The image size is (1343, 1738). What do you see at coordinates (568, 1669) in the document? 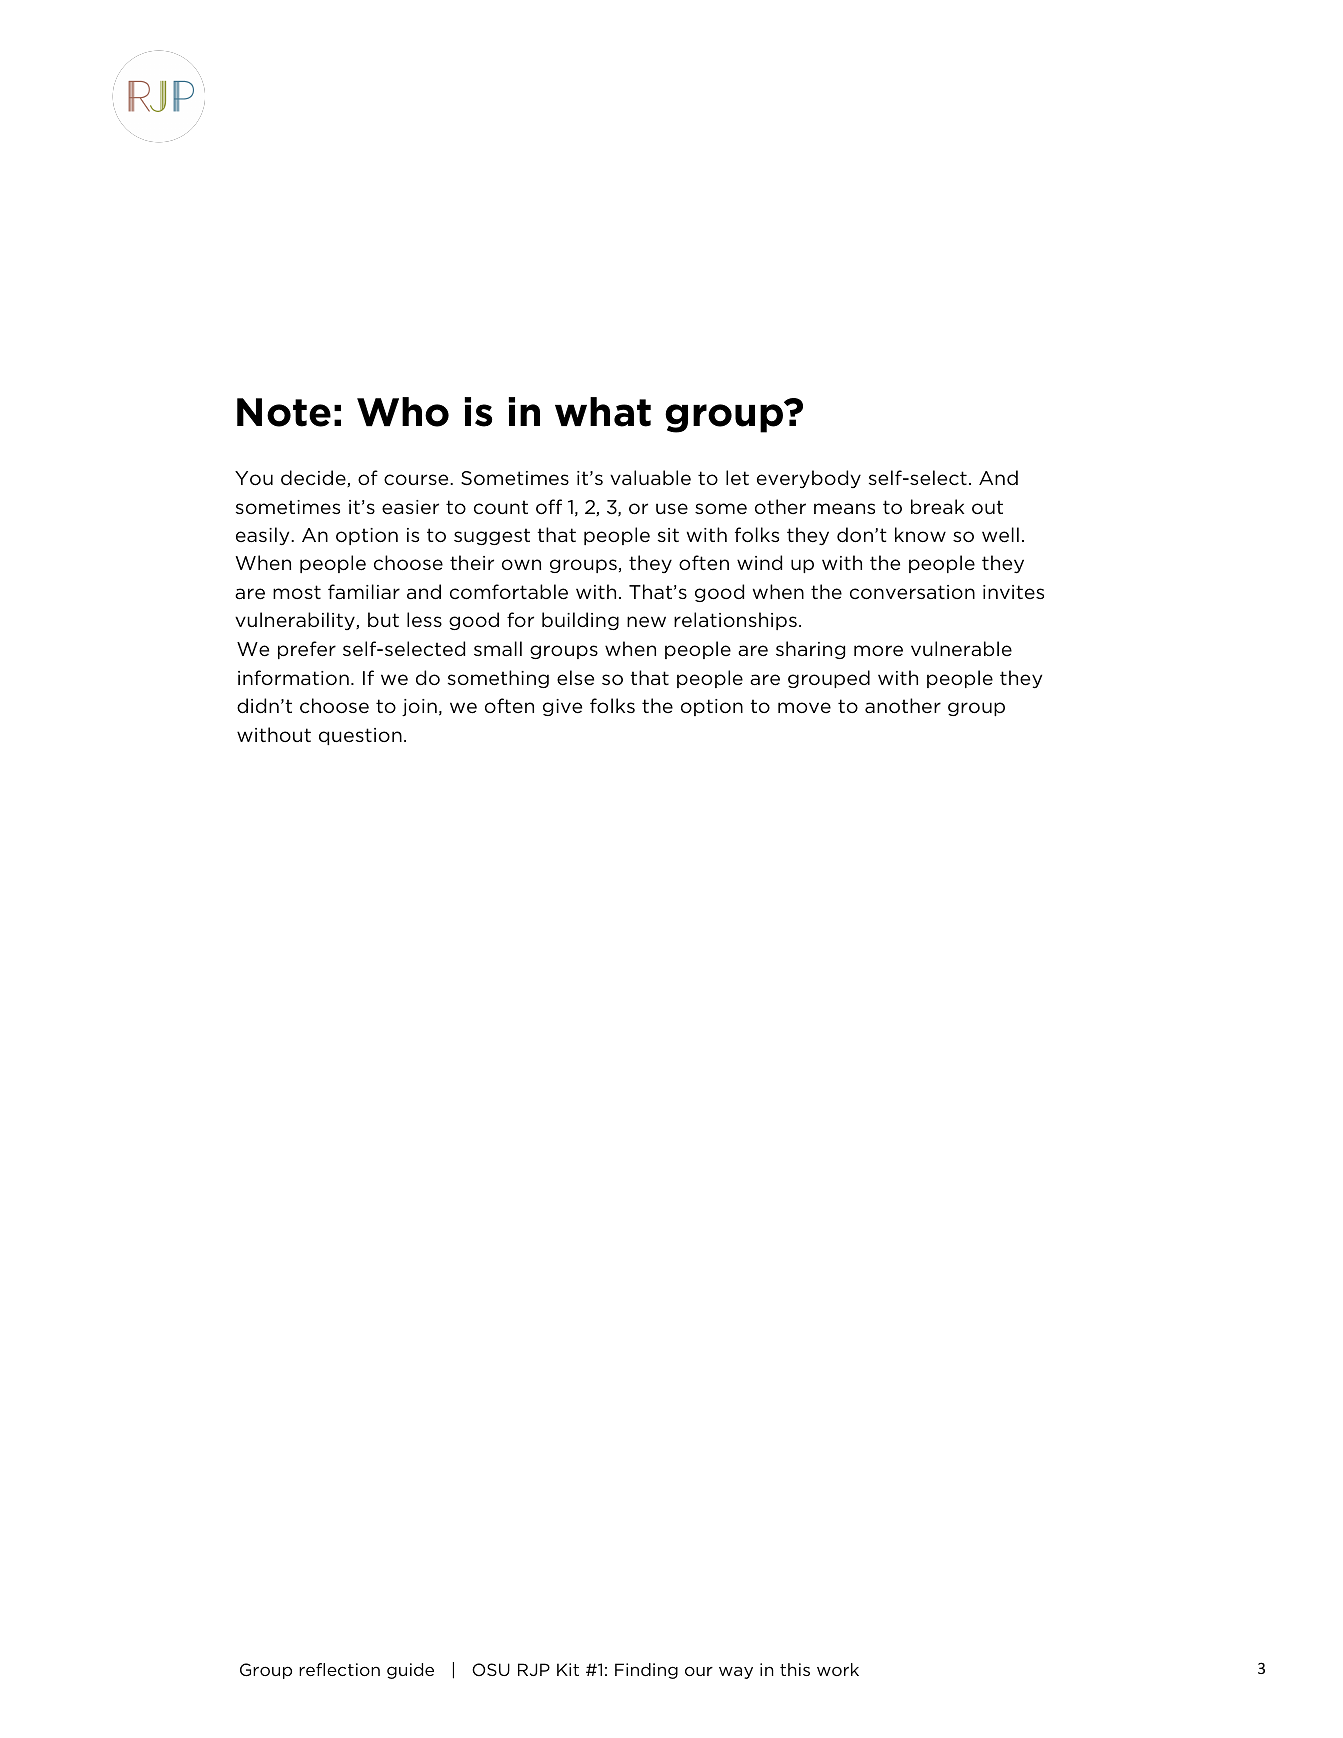
I see `Kit` at bounding box center [568, 1669].
